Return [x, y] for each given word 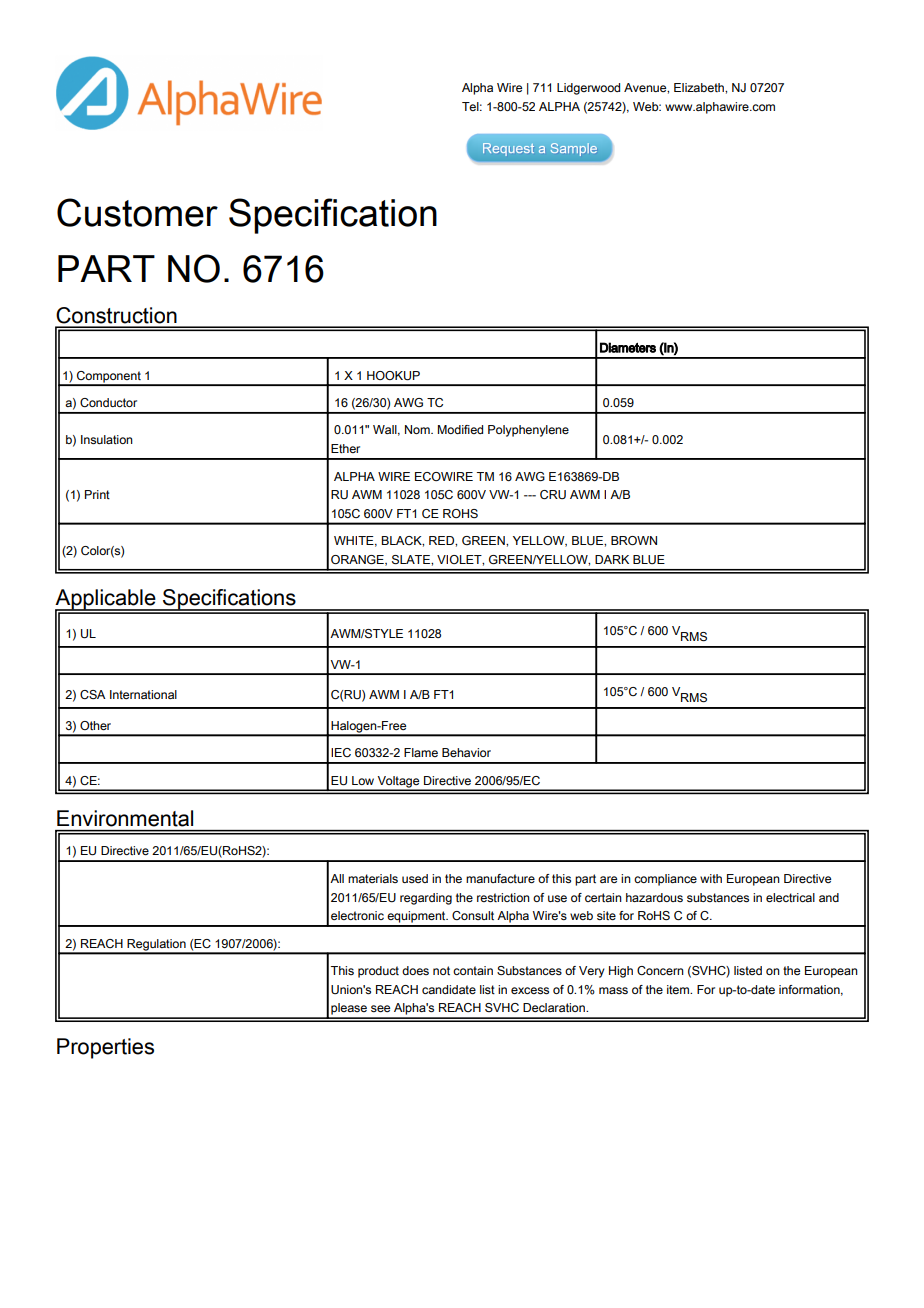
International [143, 694]
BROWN [634, 540]
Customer [137, 212]
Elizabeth [700, 87]
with [711, 878]
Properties [105, 1048]
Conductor [108, 402]
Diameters [628, 347]
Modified [460, 429]
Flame [421, 752]
